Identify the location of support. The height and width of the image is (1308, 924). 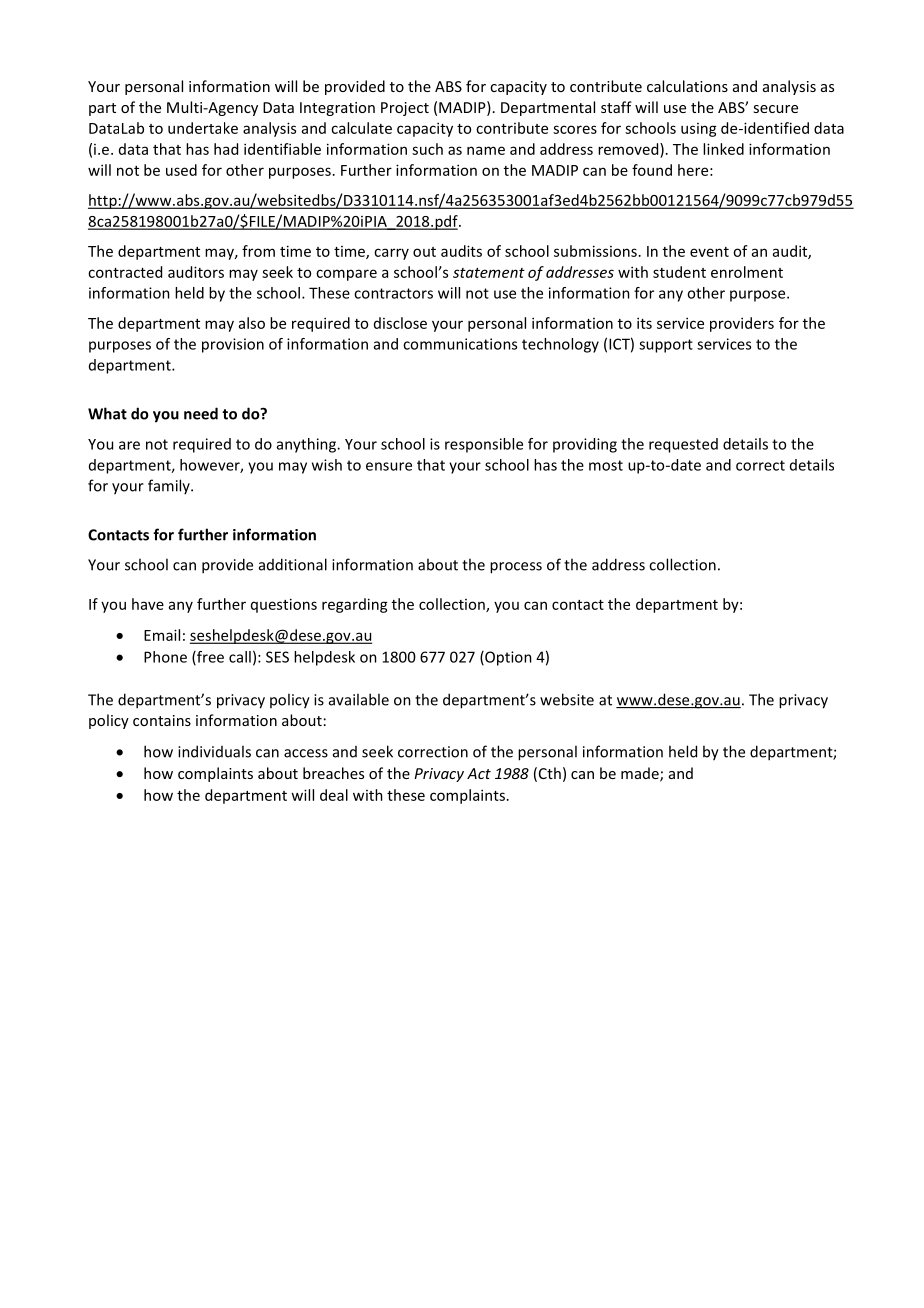
(666, 346).
